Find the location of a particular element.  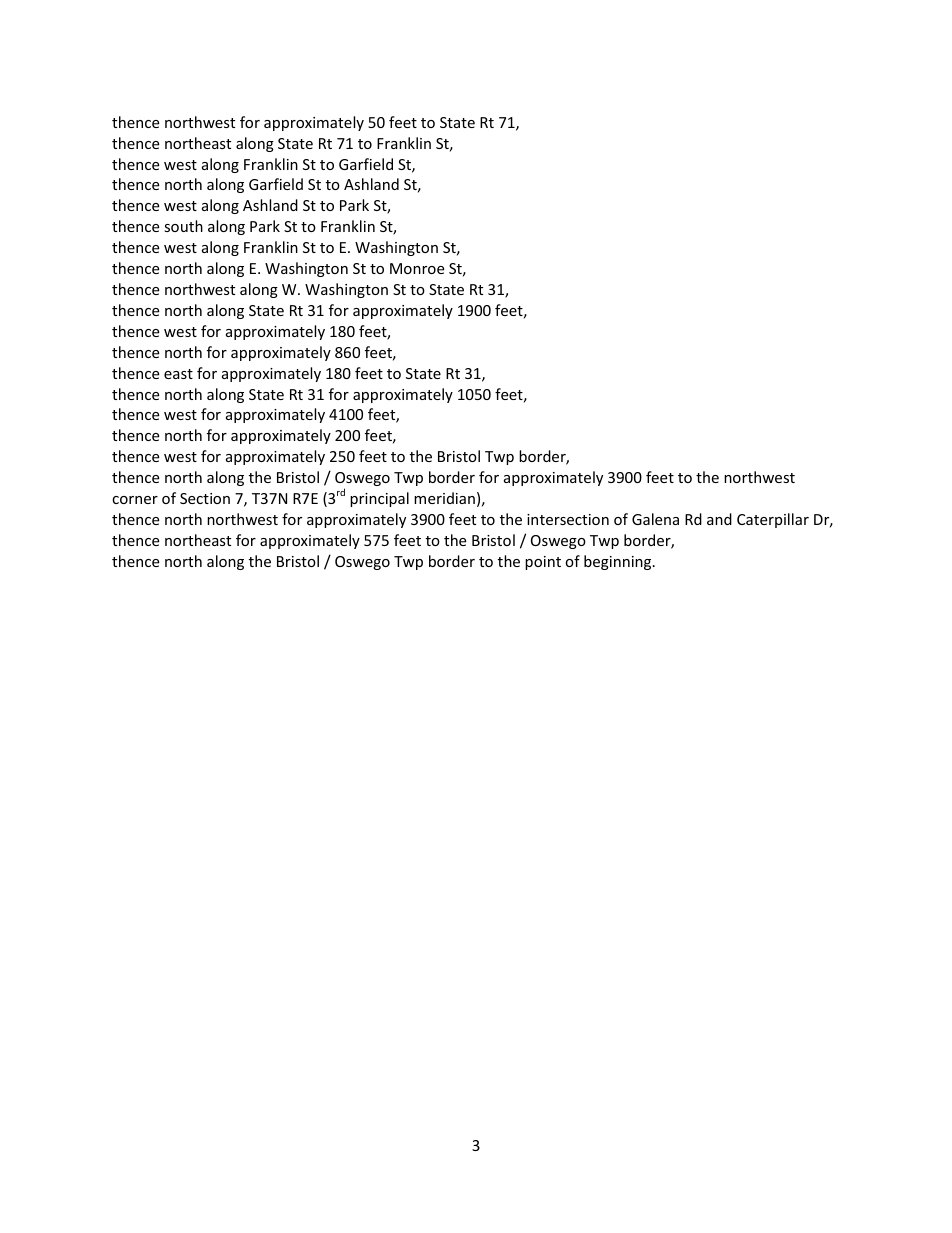

meridian is located at coordinates (444, 498).
